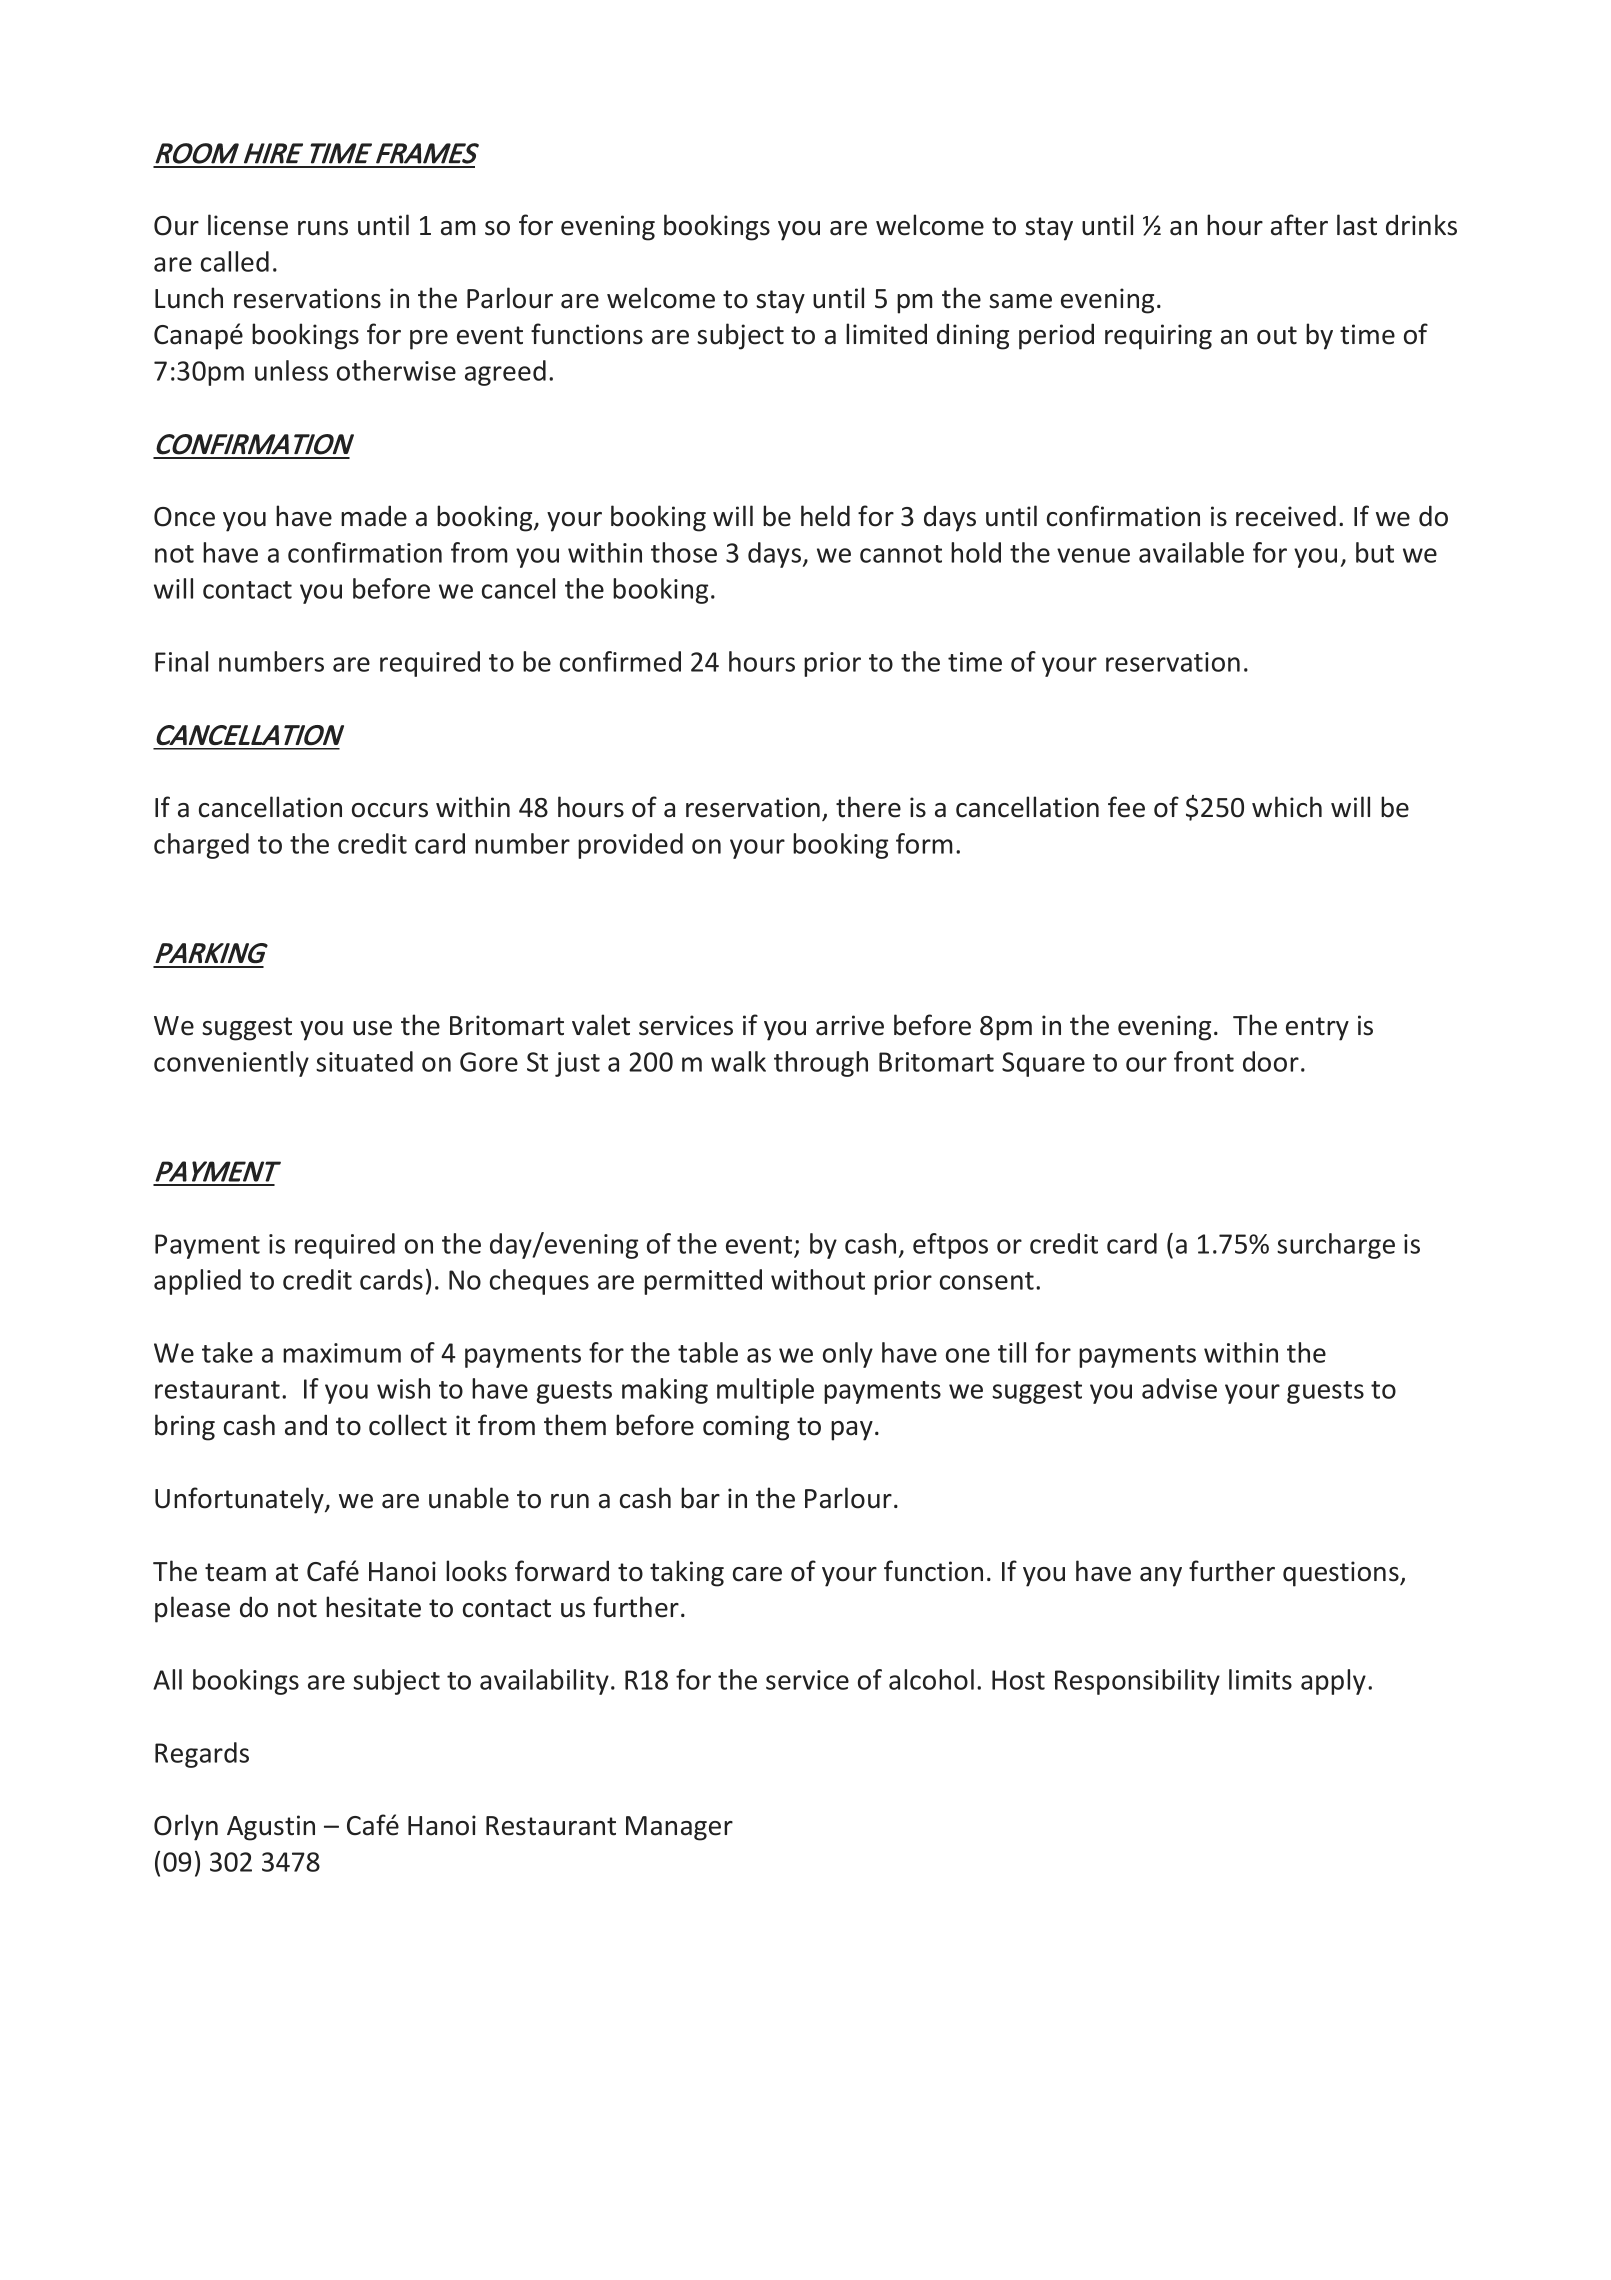 The height and width of the screenshot is (2280, 1611). I want to click on limited, so click(886, 334).
